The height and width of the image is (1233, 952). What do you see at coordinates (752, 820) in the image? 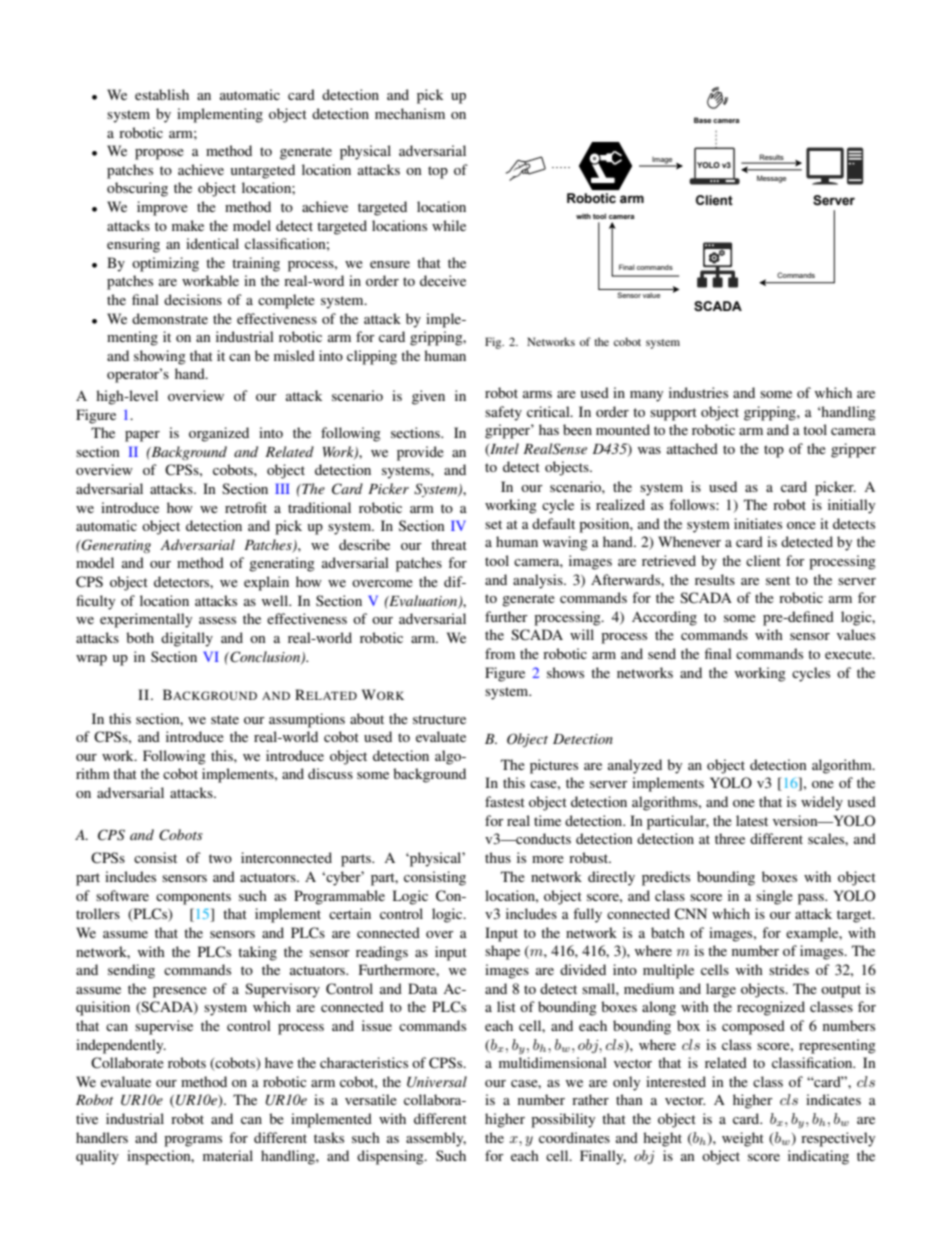
I see `latest` at bounding box center [752, 820].
